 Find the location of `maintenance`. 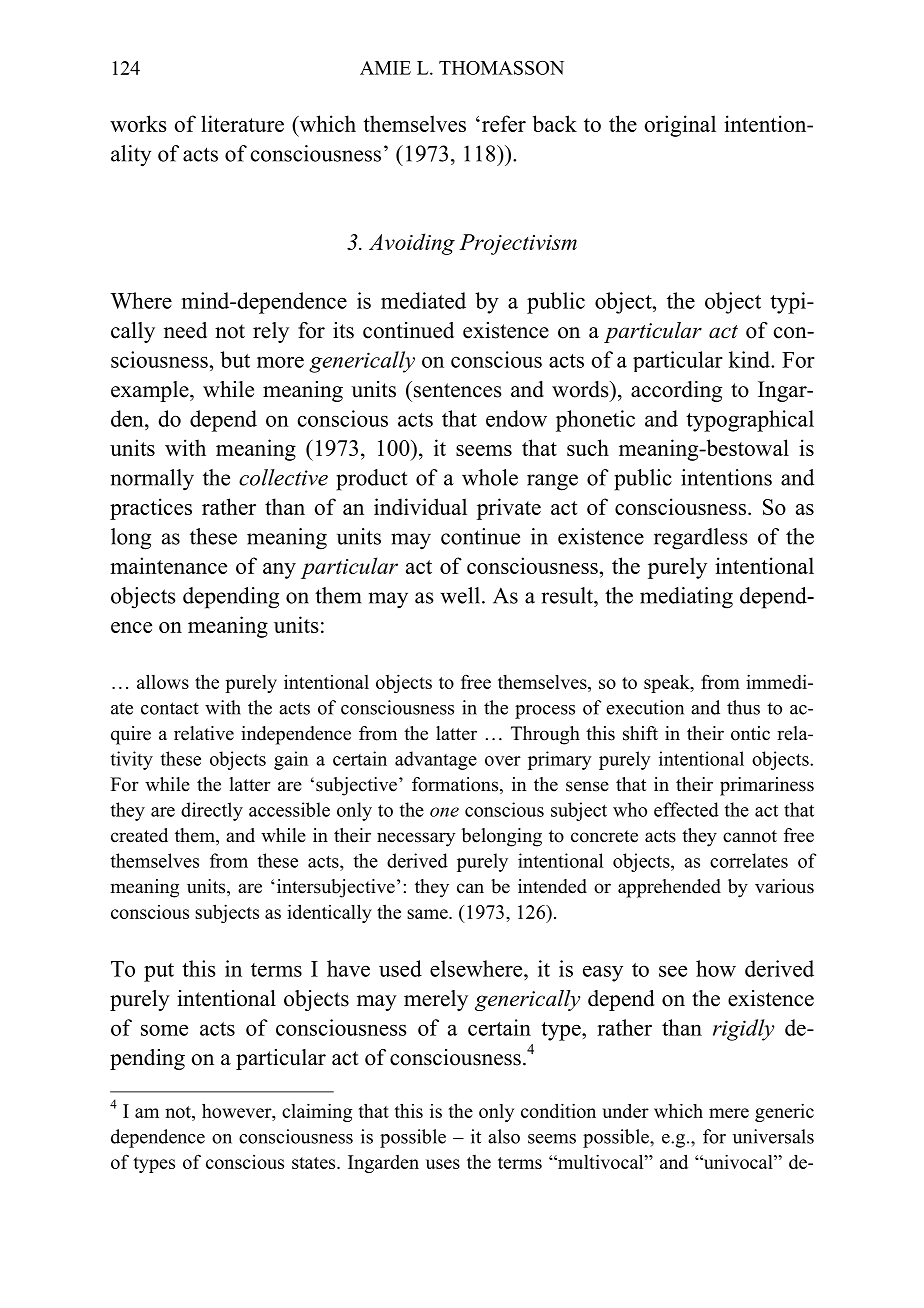

maintenance is located at coordinates (168, 565).
